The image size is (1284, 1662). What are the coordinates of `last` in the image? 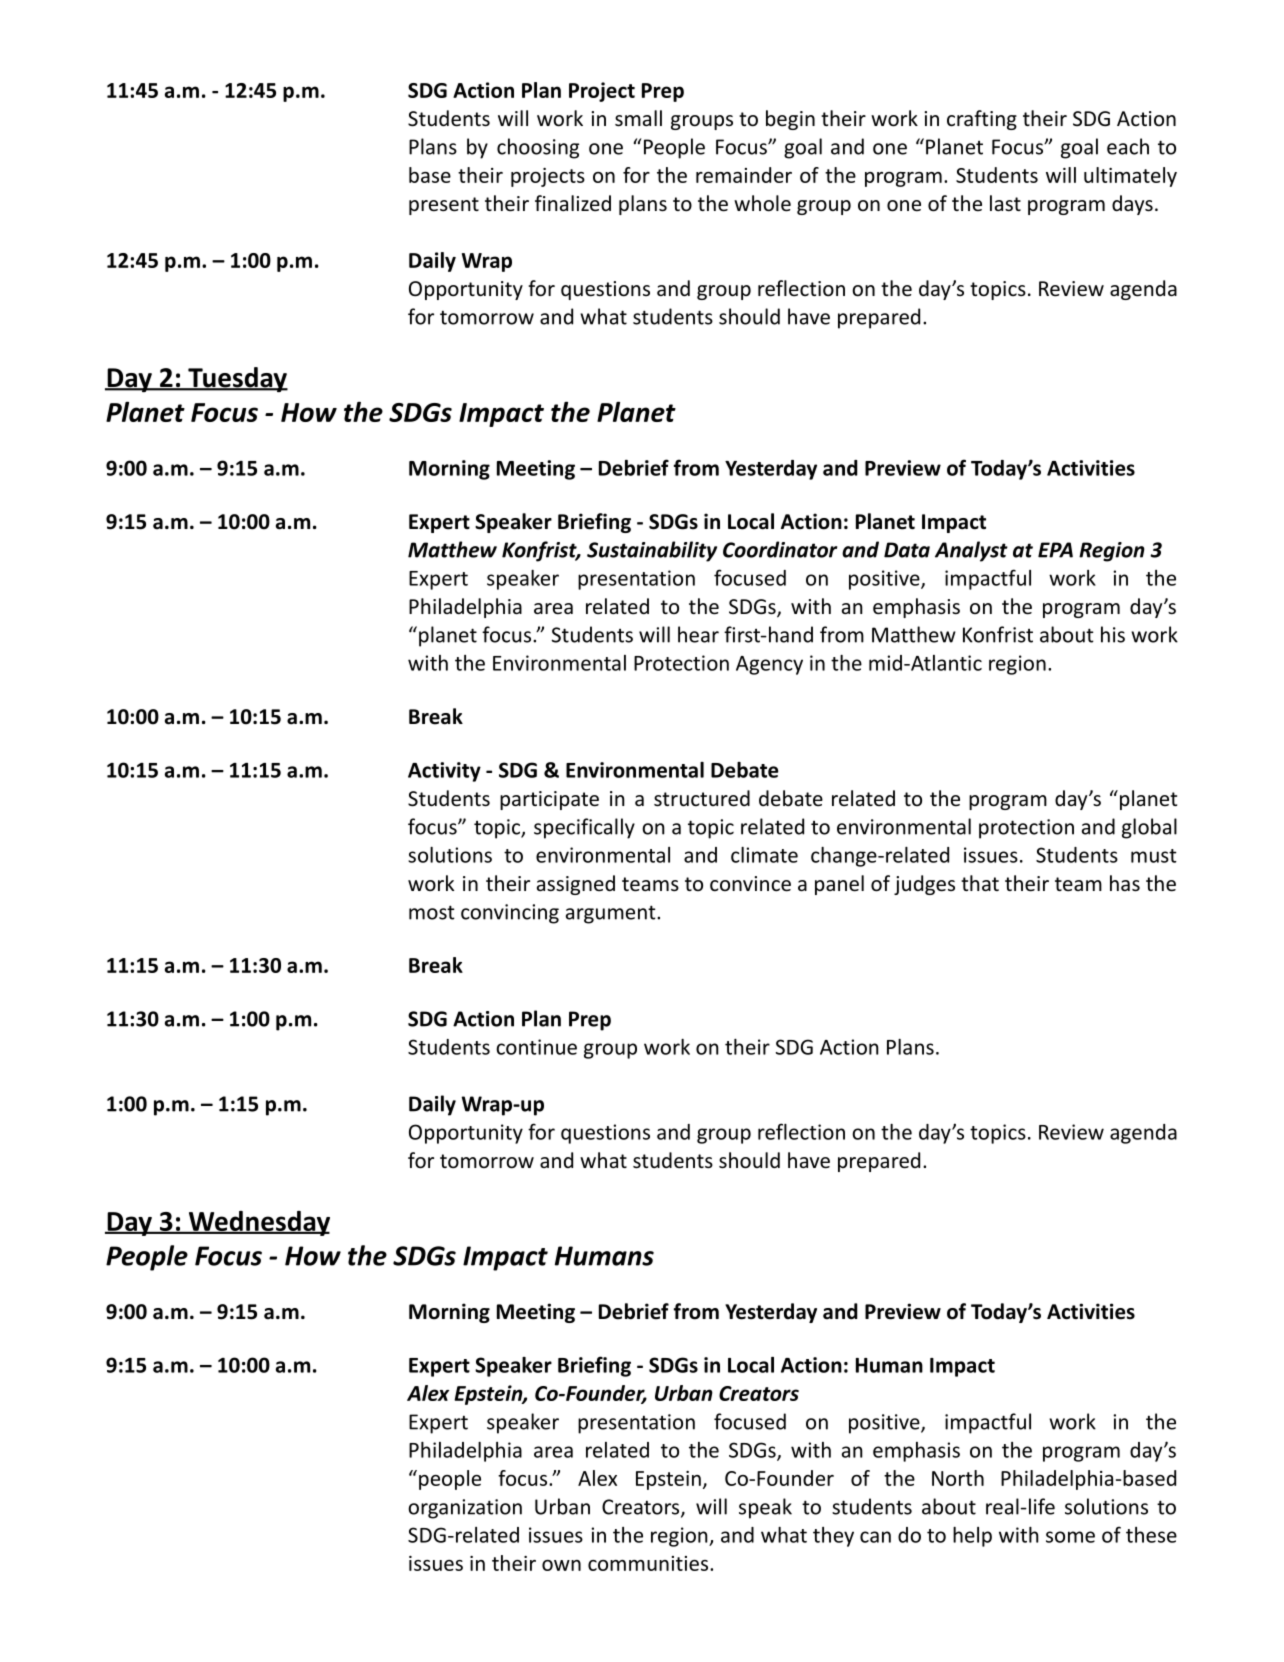 It's located at (1005, 203).
